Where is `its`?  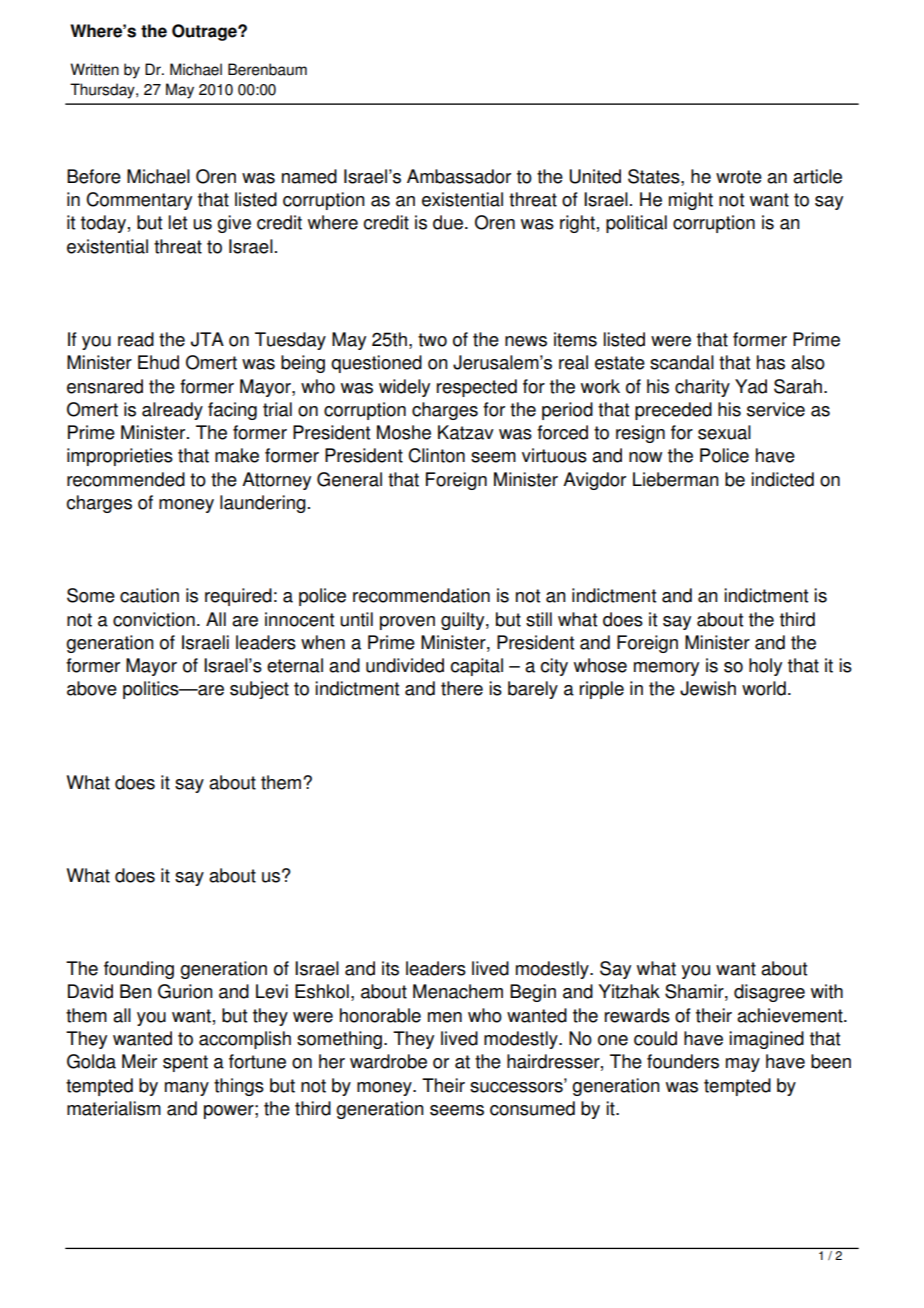 its is located at coordinates (390, 968).
